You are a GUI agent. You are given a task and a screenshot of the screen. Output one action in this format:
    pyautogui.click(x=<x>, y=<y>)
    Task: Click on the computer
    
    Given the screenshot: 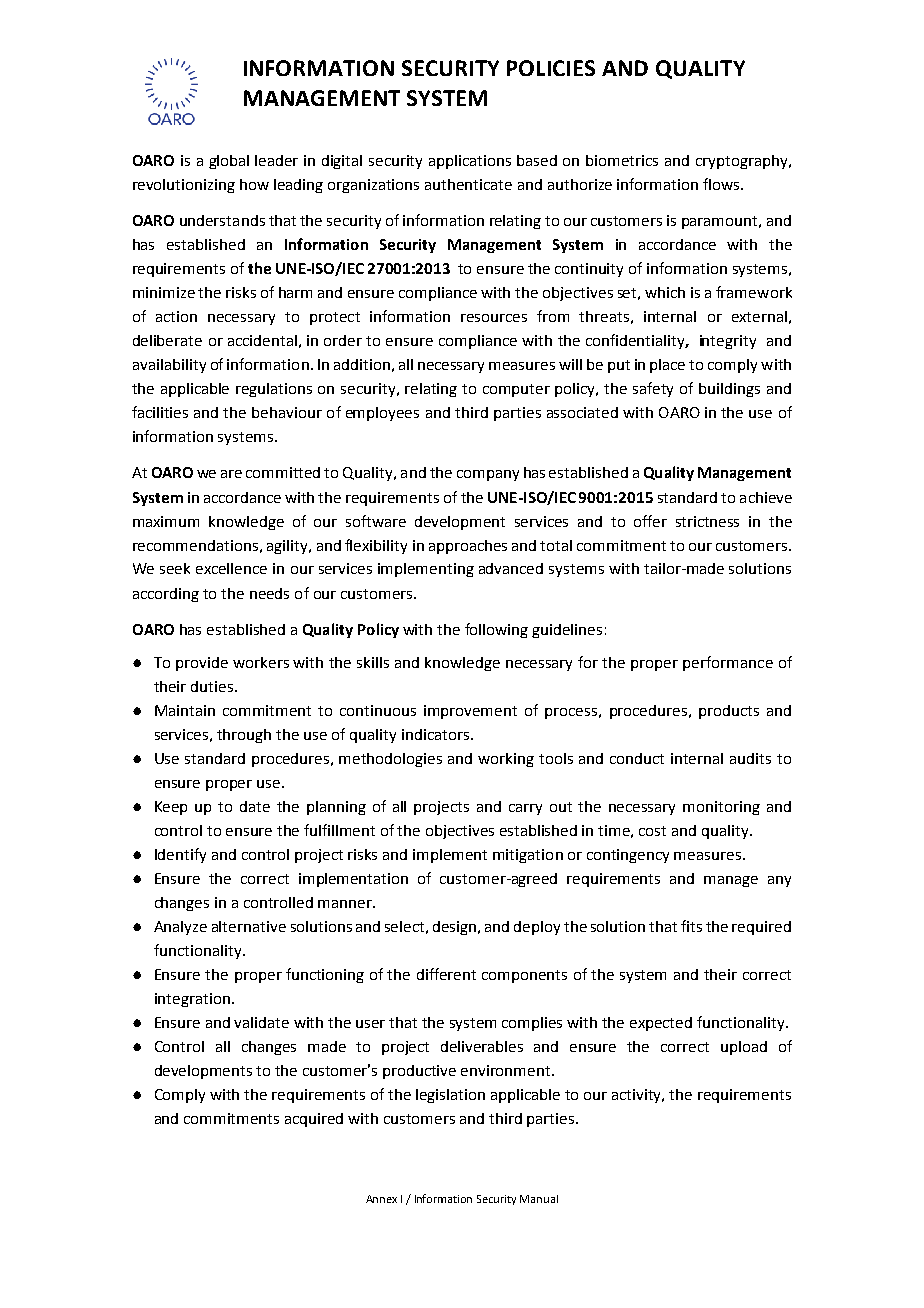 What is the action you would take?
    pyautogui.click(x=516, y=390)
